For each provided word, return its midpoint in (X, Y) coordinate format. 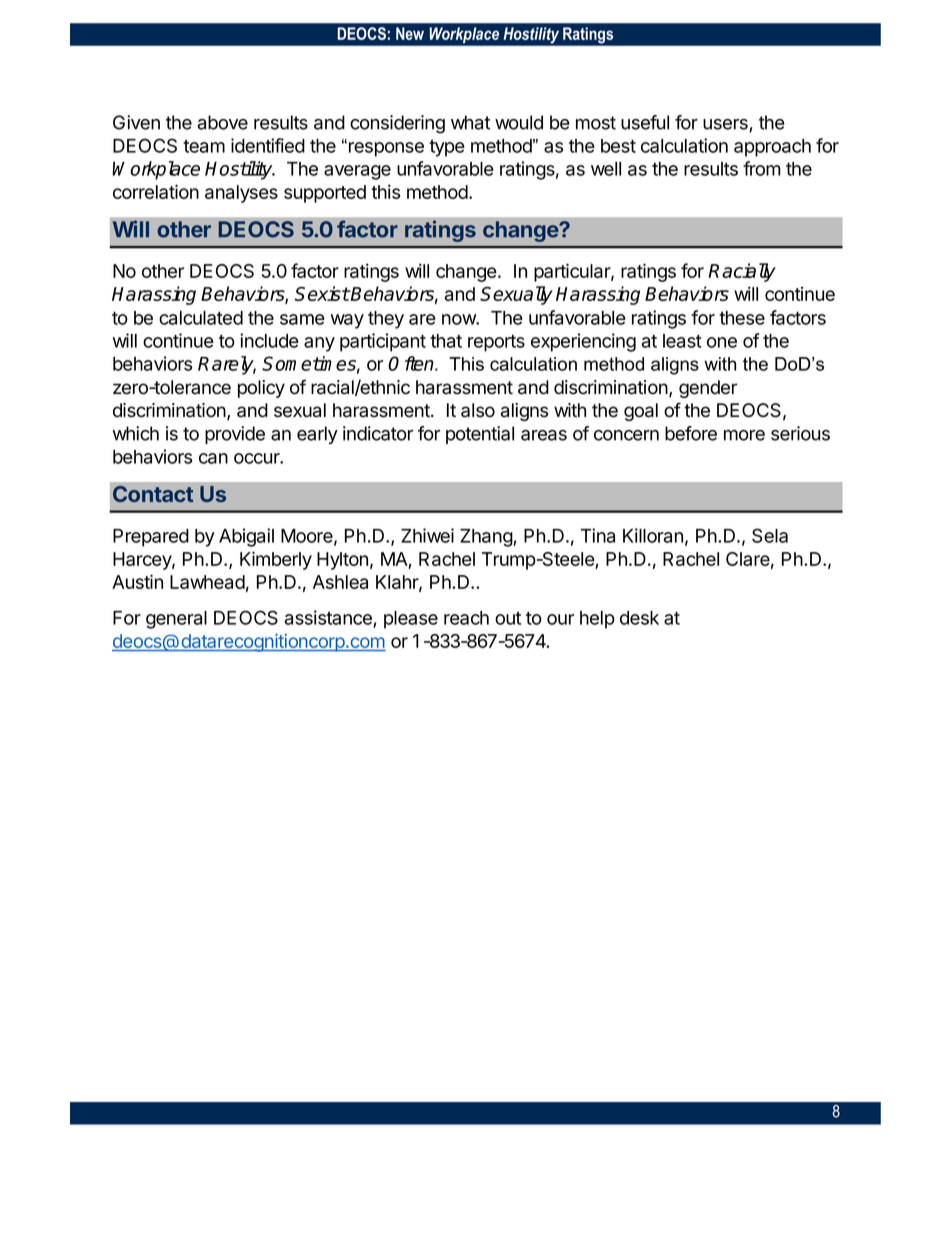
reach (466, 618)
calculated (201, 318)
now (459, 319)
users (726, 125)
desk (639, 618)
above (223, 122)
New (410, 33)
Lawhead (207, 582)
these (742, 318)
